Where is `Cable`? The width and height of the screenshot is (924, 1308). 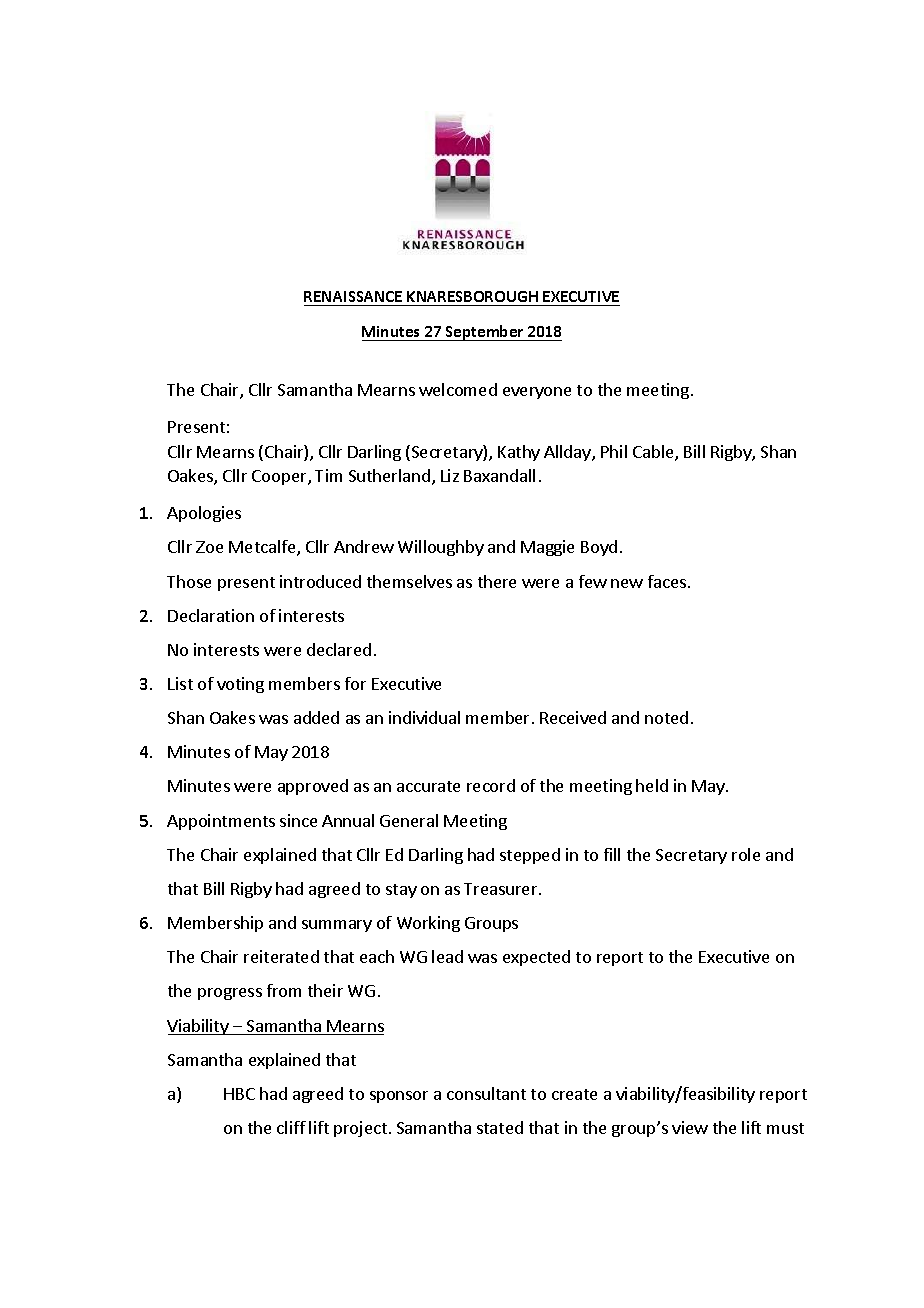 Cable is located at coordinates (654, 453).
